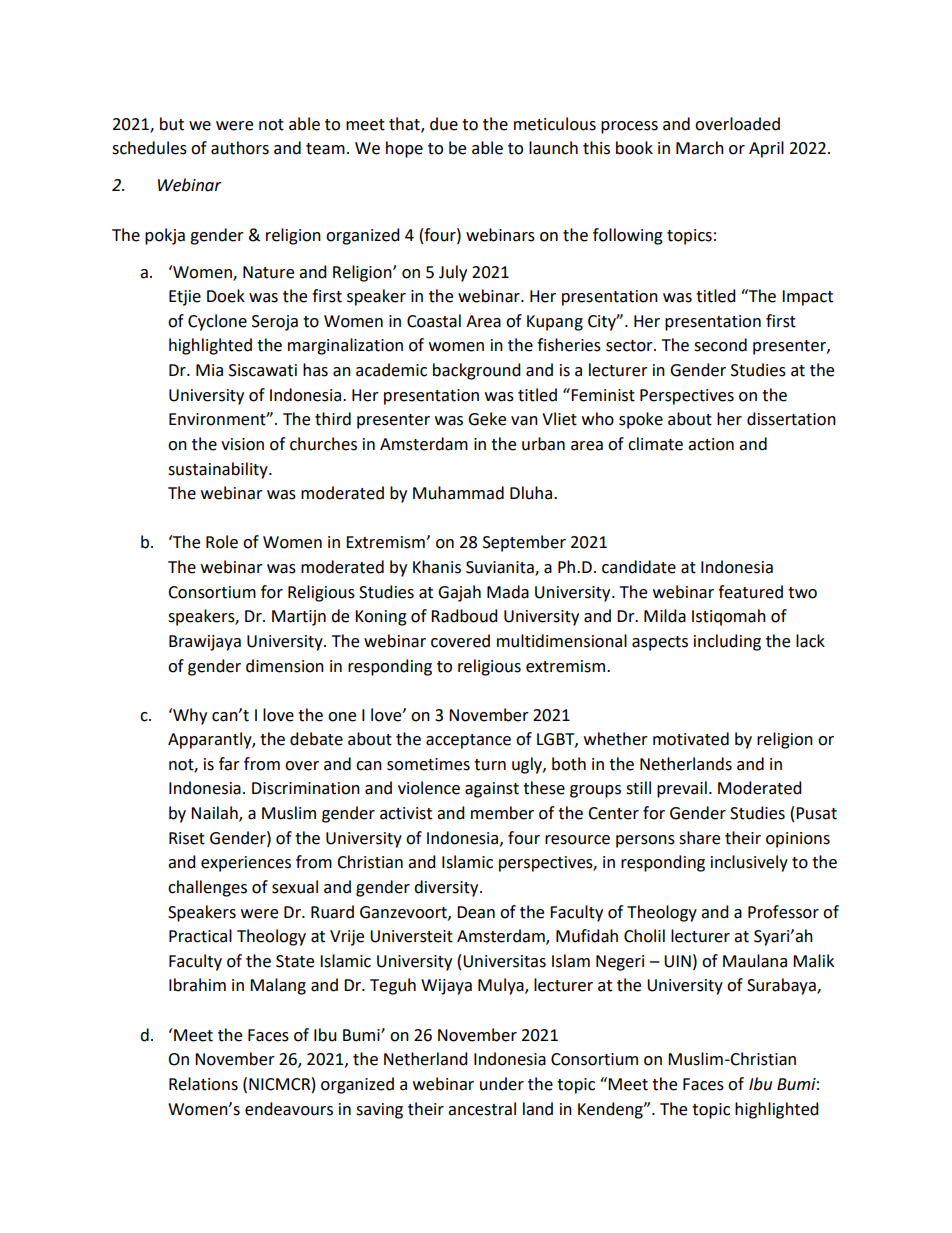  I want to click on Martijn, so click(299, 618).
